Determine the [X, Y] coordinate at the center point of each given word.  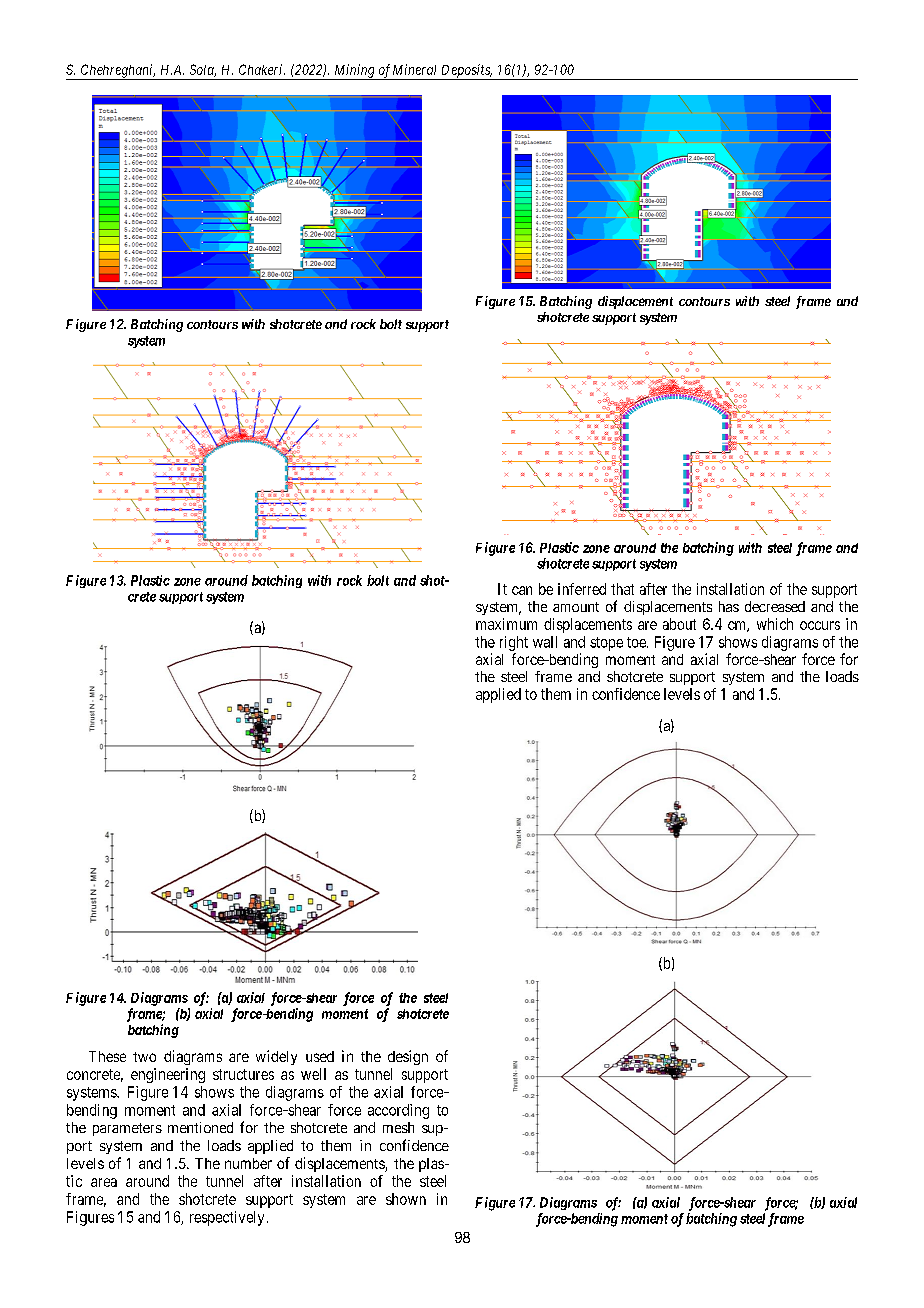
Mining [354, 72]
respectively [227, 1218]
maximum [506, 624]
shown [406, 1199]
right [514, 643]
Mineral [414, 69]
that [622, 589]
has [729, 606]
